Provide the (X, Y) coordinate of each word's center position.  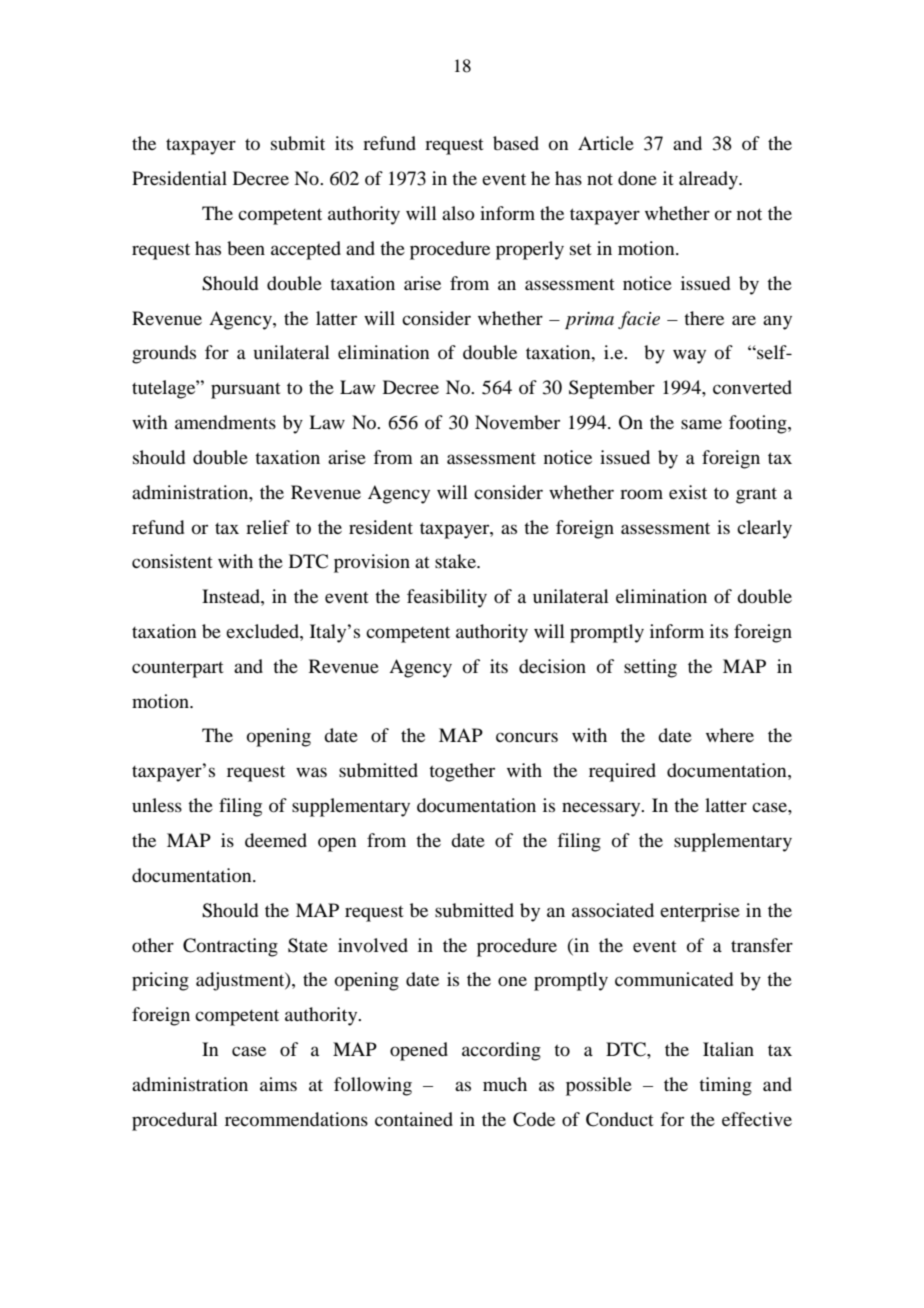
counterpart (178, 670)
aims (278, 1084)
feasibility (447, 598)
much (505, 1084)
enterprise (700, 912)
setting (650, 668)
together (462, 772)
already (709, 180)
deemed (276, 840)
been (246, 248)
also (458, 213)
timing (725, 1086)
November (517, 422)
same (701, 424)
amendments (225, 422)
